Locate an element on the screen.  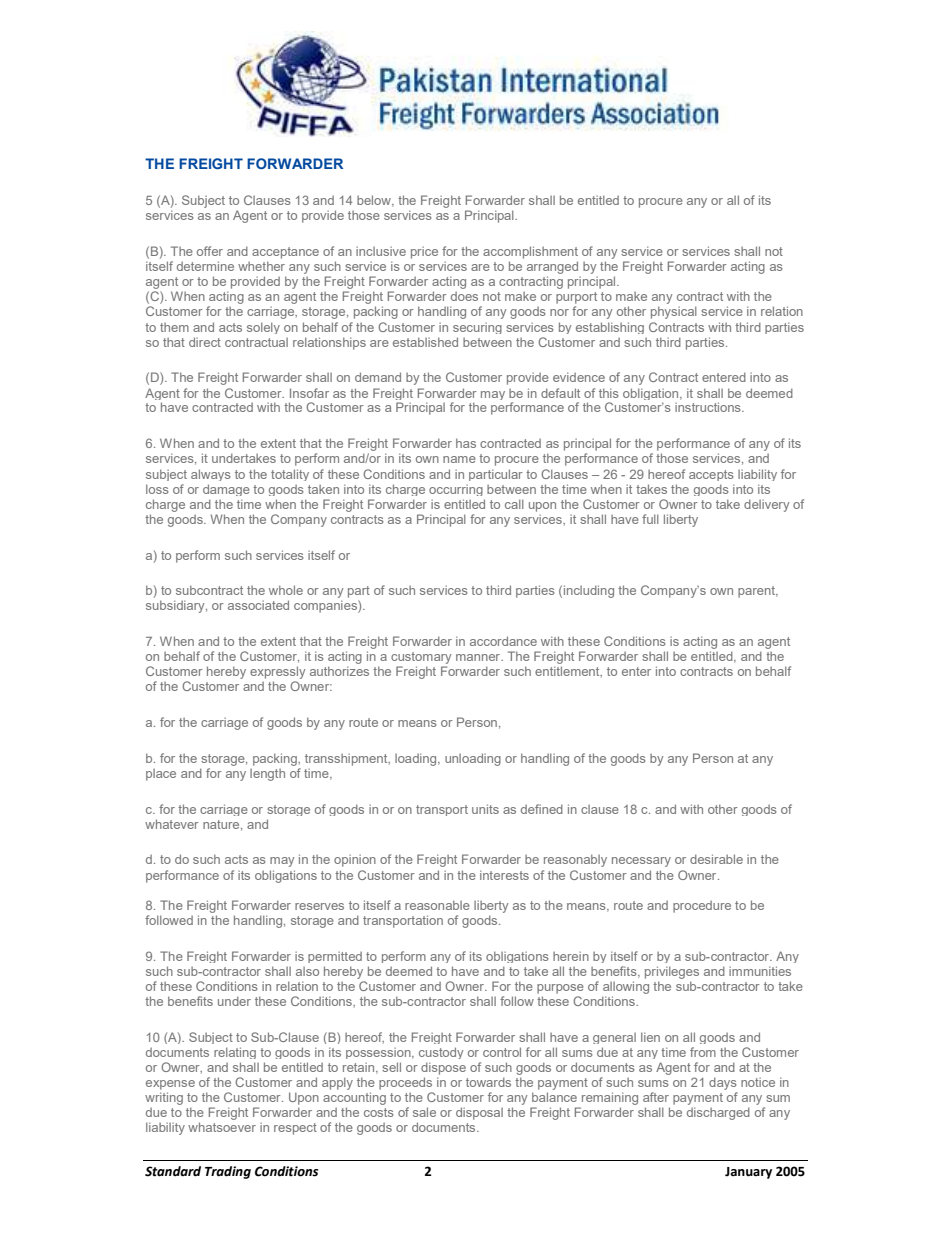
January is located at coordinates (748, 1173).
